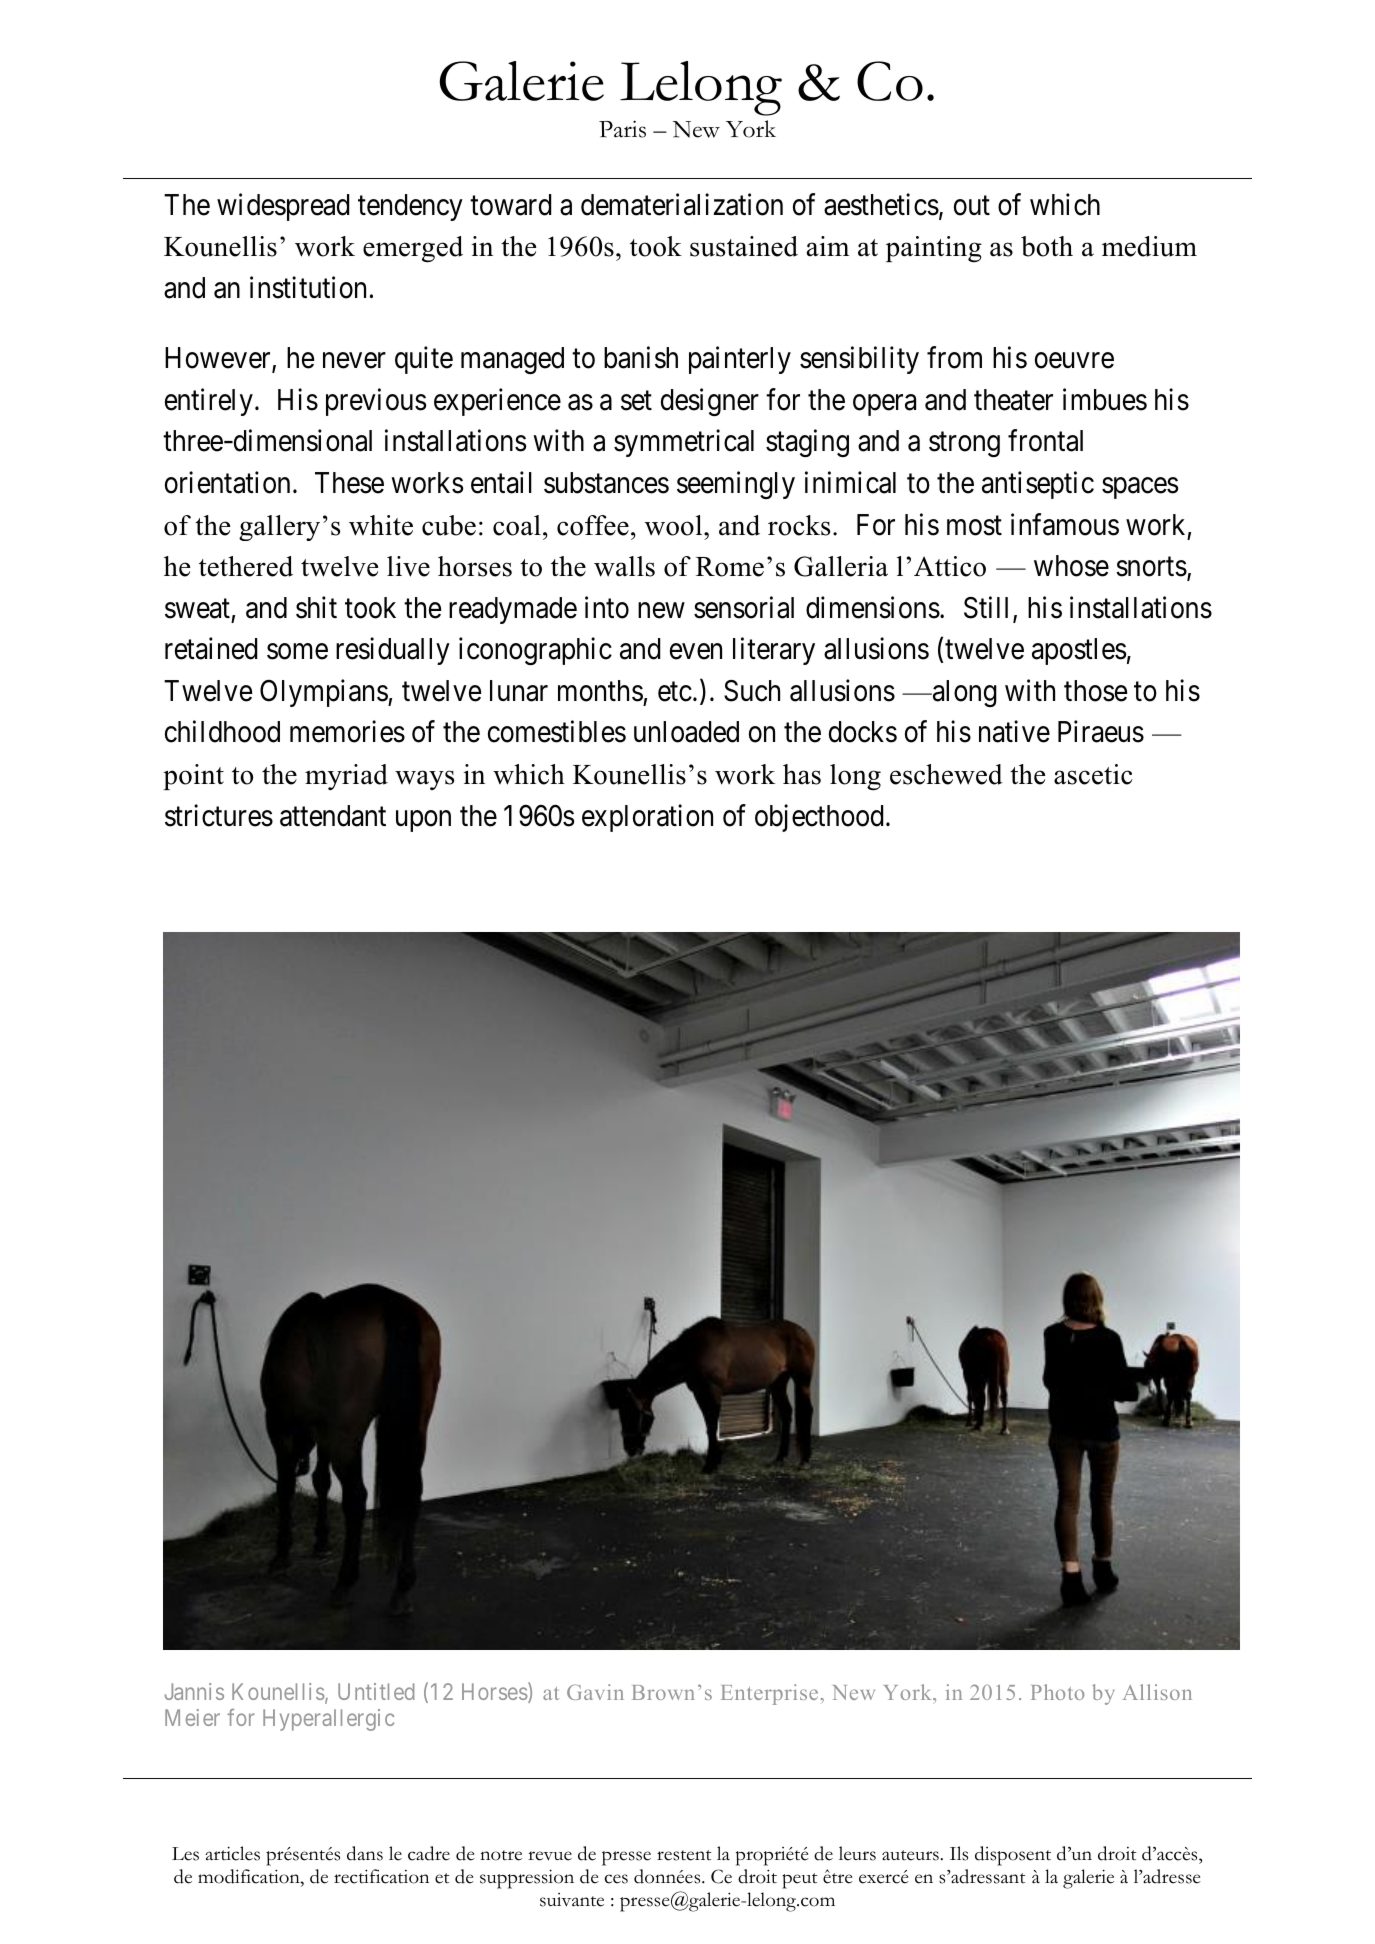 This page has height=1944, width=1375. Describe the element at coordinates (283, 207) in the page. I see `widespread` at that location.
